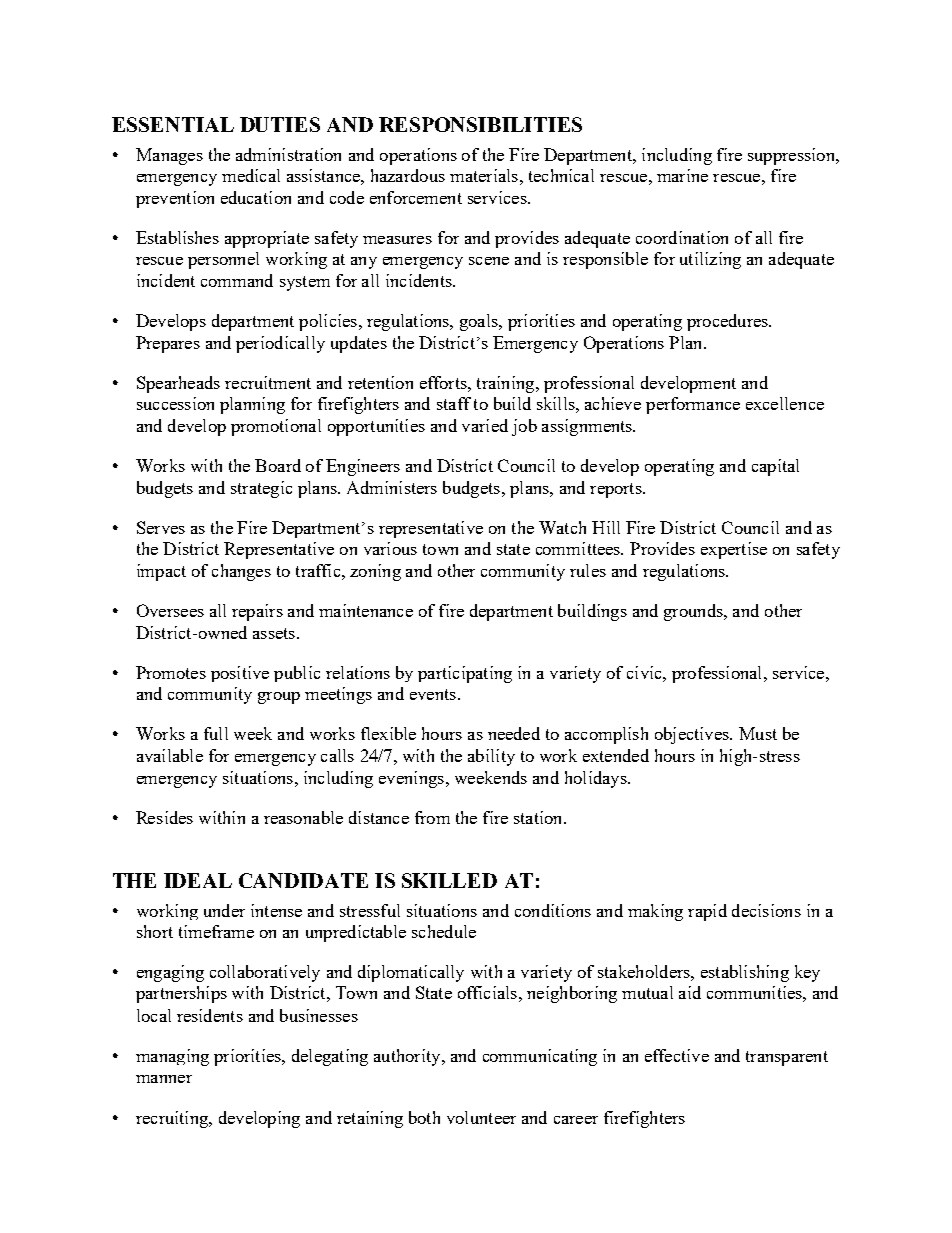 The width and height of the screenshot is (952, 1233). Describe the element at coordinates (694, 612) in the screenshot. I see `grounds` at that location.
